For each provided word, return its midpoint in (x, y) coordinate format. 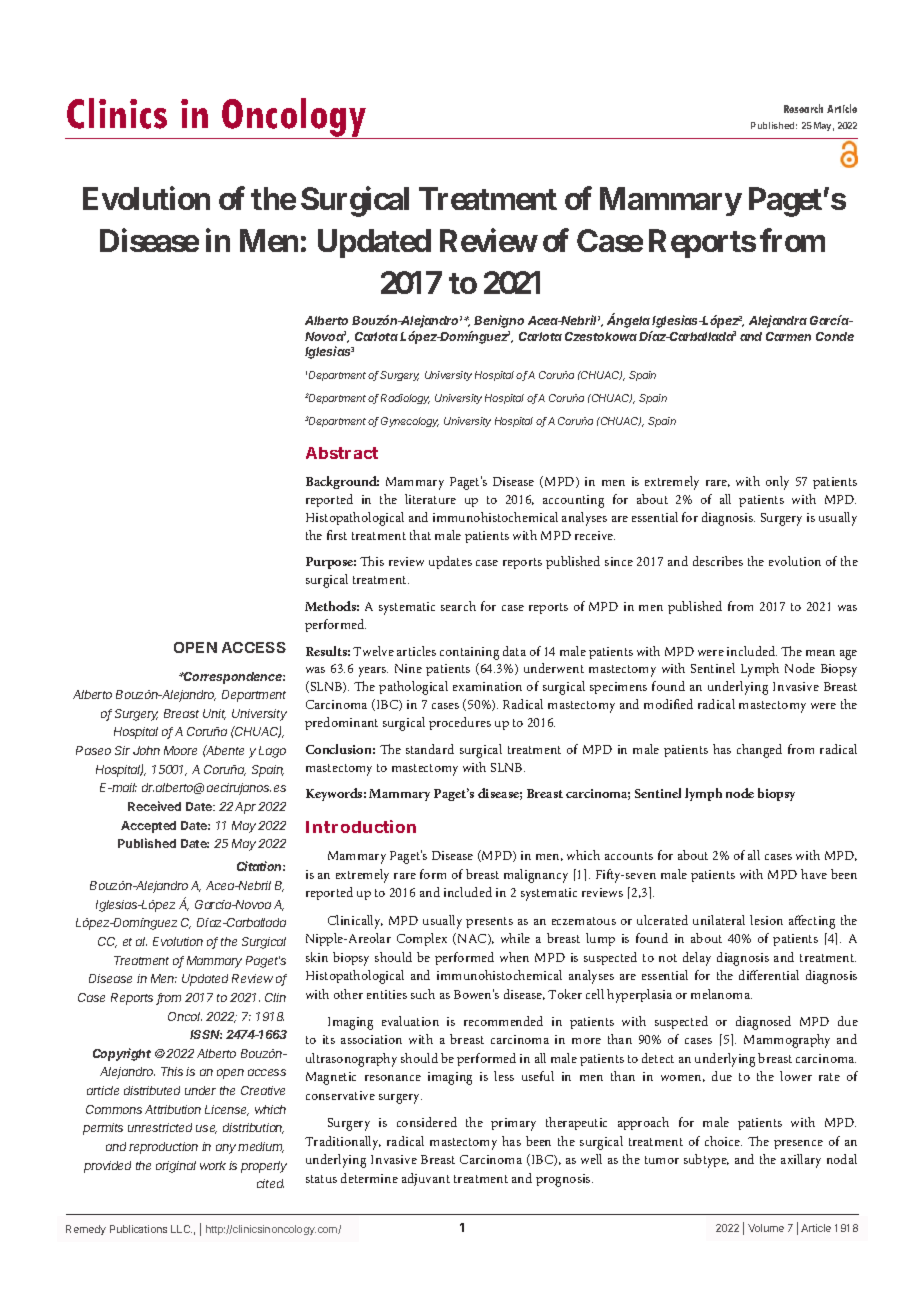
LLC (181, 1229)
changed (759, 751)
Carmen (788, 336)
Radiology (405, 399)
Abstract (342, 453)
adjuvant (426, 1179)
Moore (180, 750)
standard (430, 749)
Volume (766, 1228)
